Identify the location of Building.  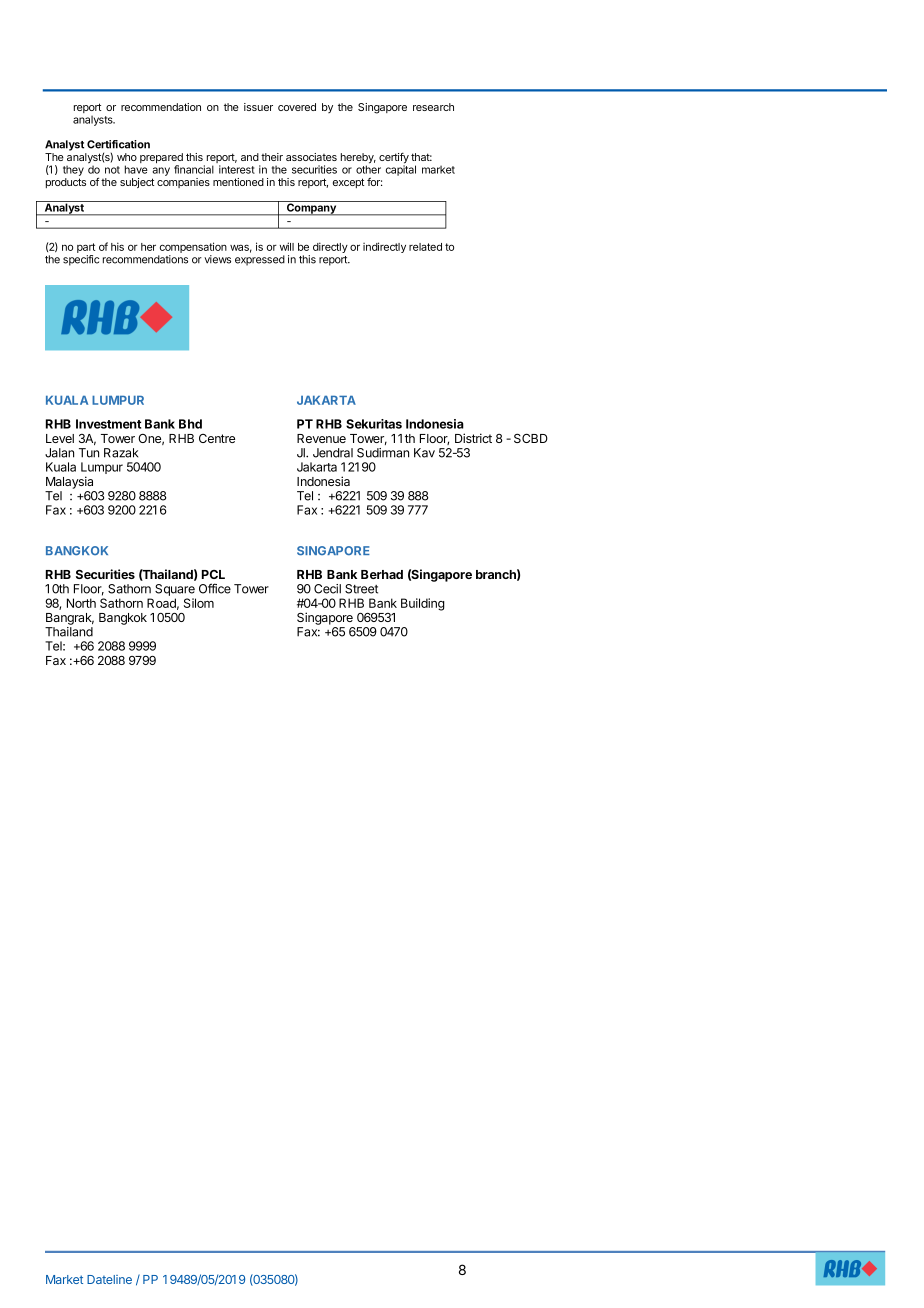
(423, 604).
